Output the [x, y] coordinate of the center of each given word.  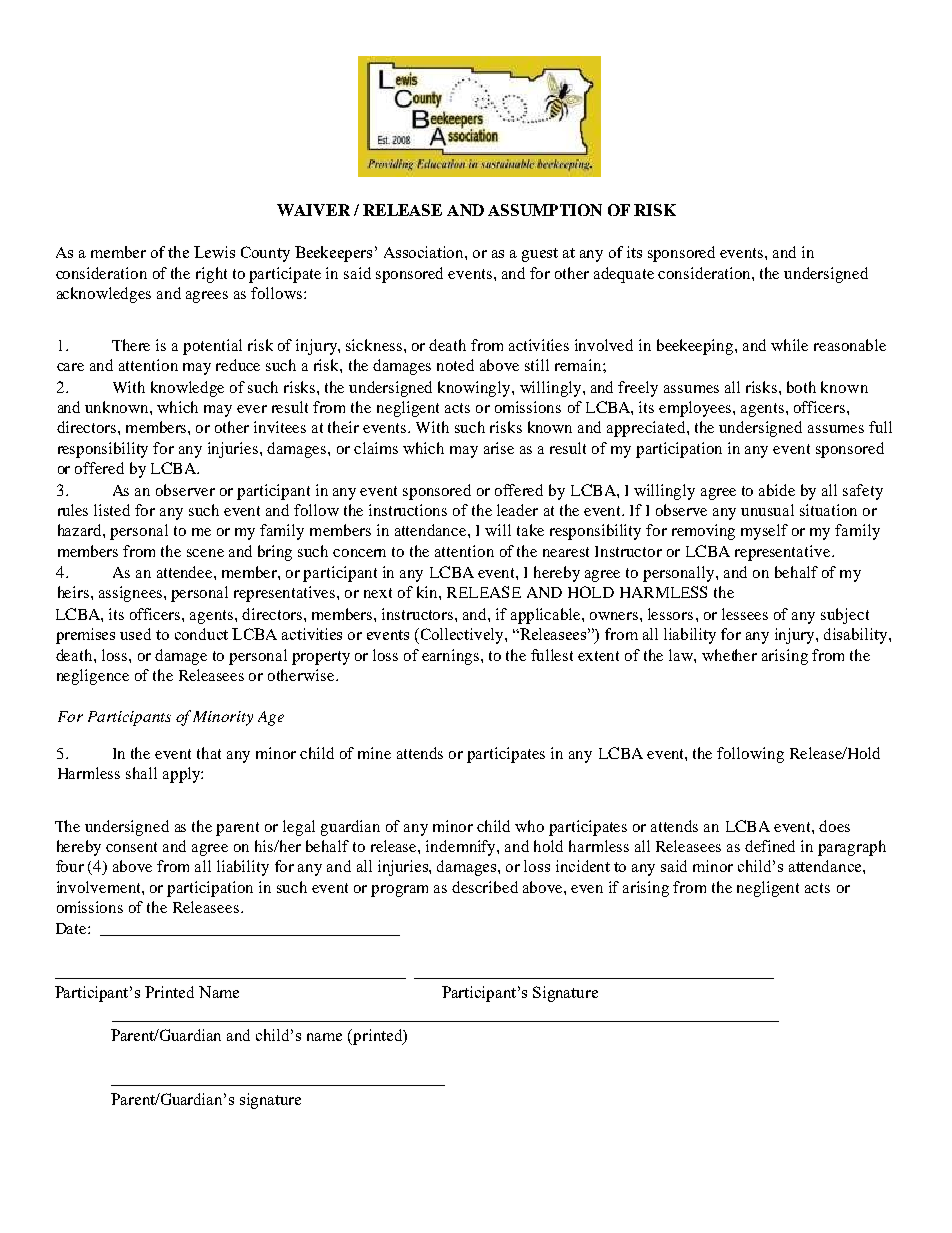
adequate [624, 275]
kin [428, 592]
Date [72, 928]
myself [764, 532]
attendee [186, 572]
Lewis [214, 252]
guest [540, 255]
